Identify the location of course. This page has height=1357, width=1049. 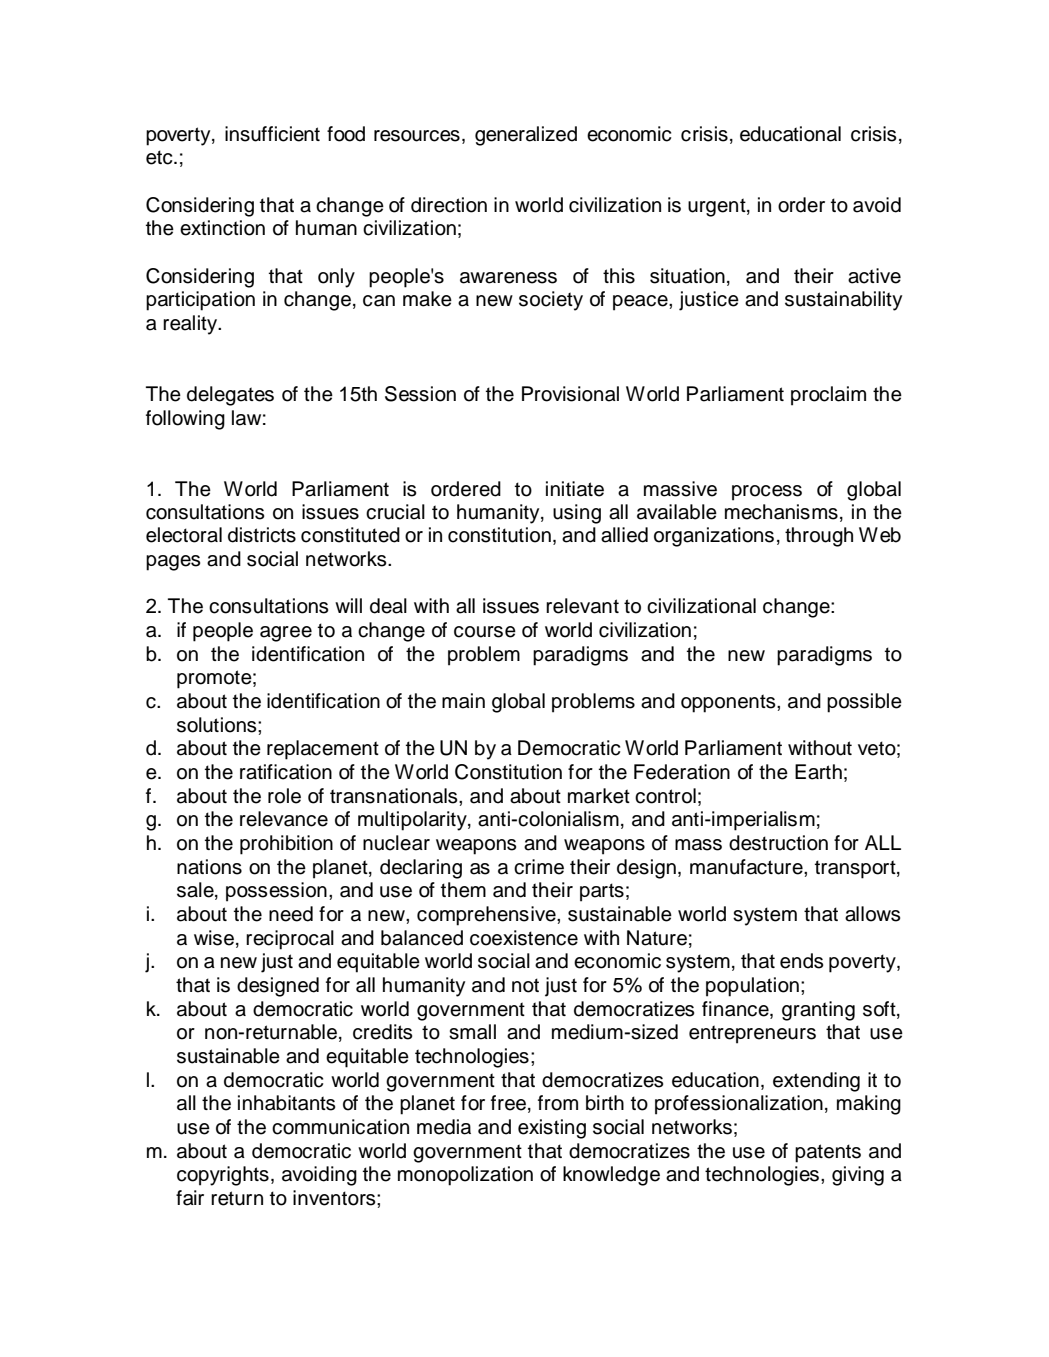
(485, 632).
